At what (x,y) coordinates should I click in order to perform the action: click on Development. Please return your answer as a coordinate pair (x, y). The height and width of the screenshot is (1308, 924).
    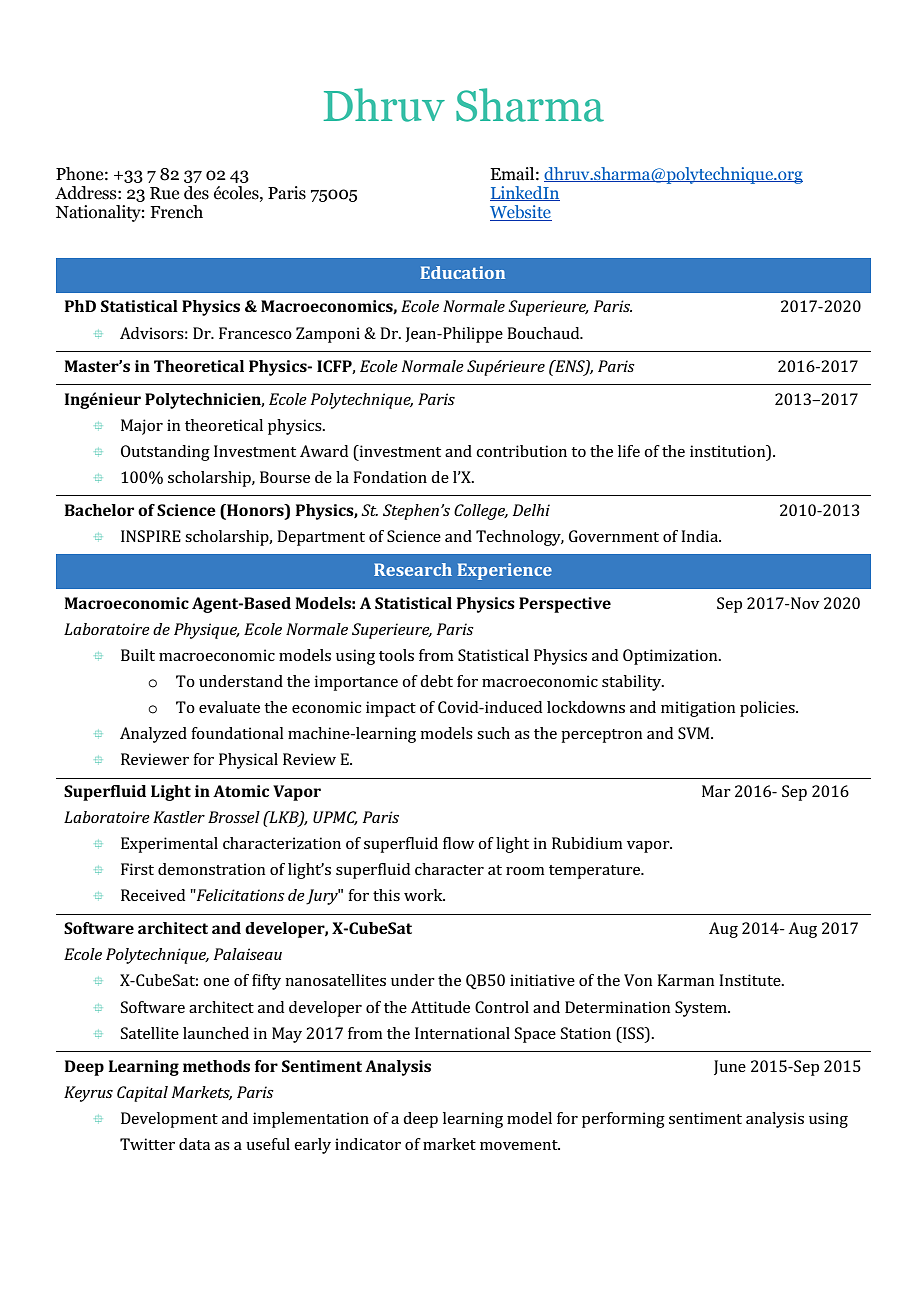
    Looking at the image, I should click on (169, 1120).
